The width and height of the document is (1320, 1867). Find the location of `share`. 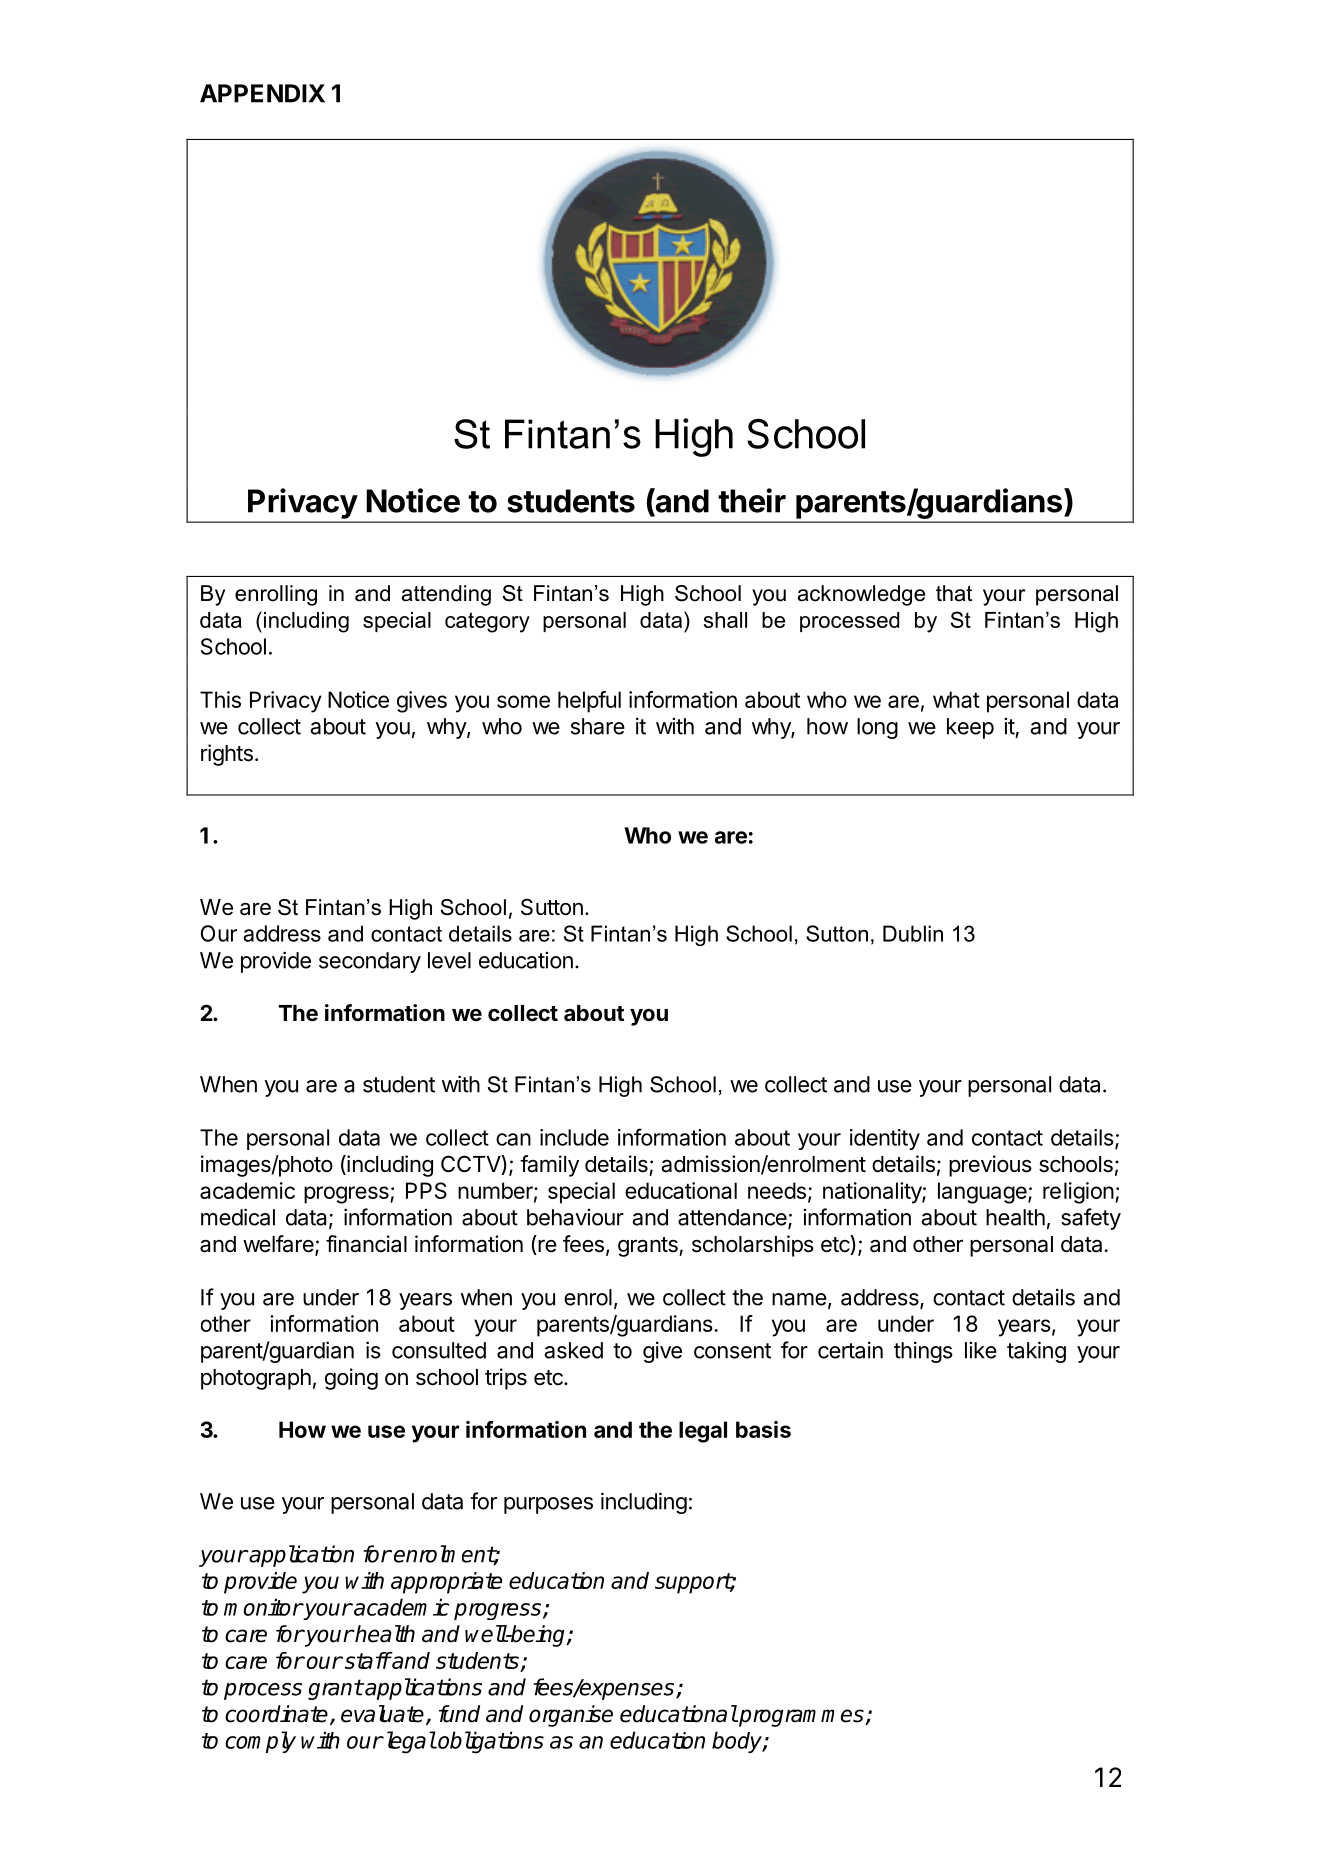

share is located at coordinates (598, 726).
